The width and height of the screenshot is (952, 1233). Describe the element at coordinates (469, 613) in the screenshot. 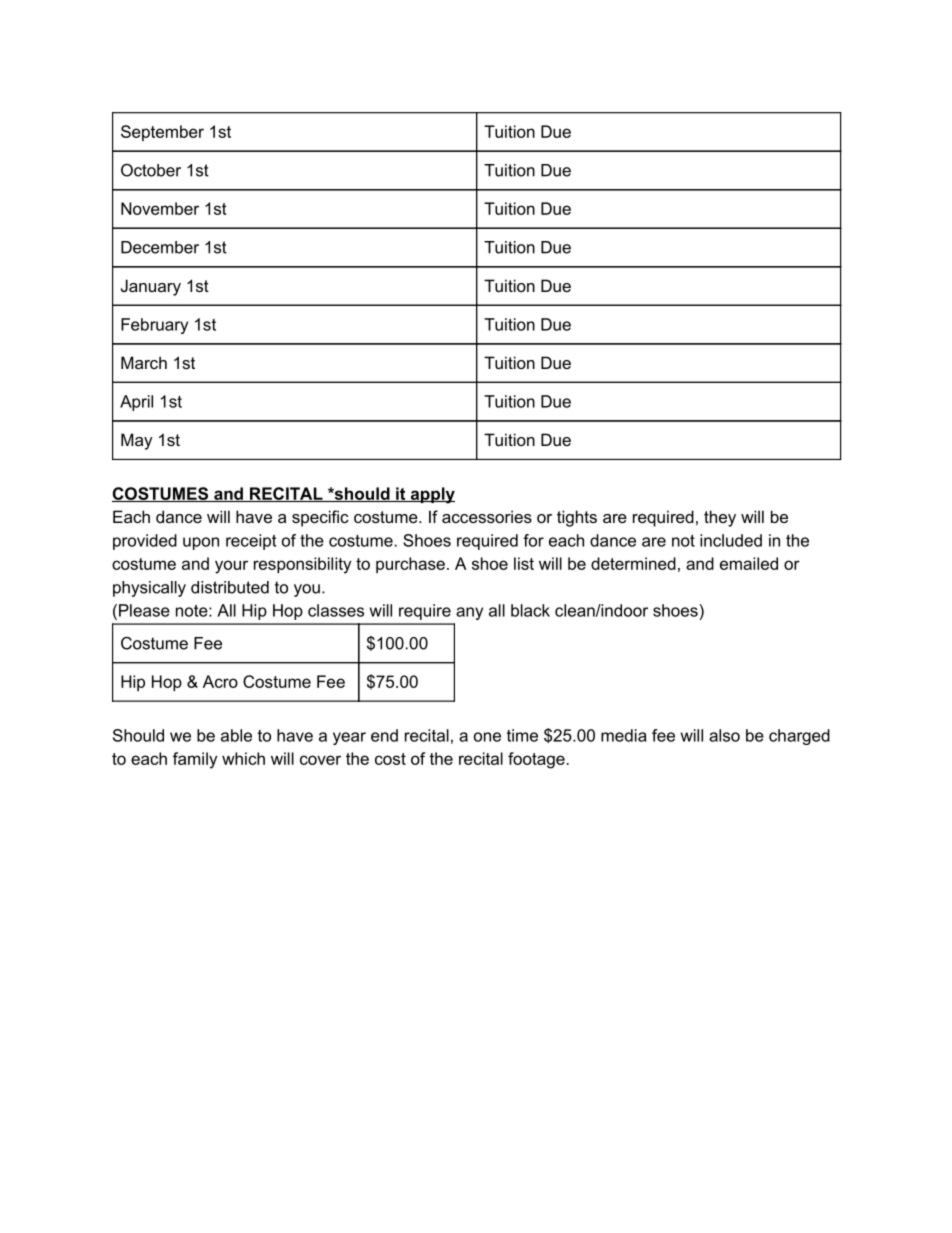

I see `any` at that location.
